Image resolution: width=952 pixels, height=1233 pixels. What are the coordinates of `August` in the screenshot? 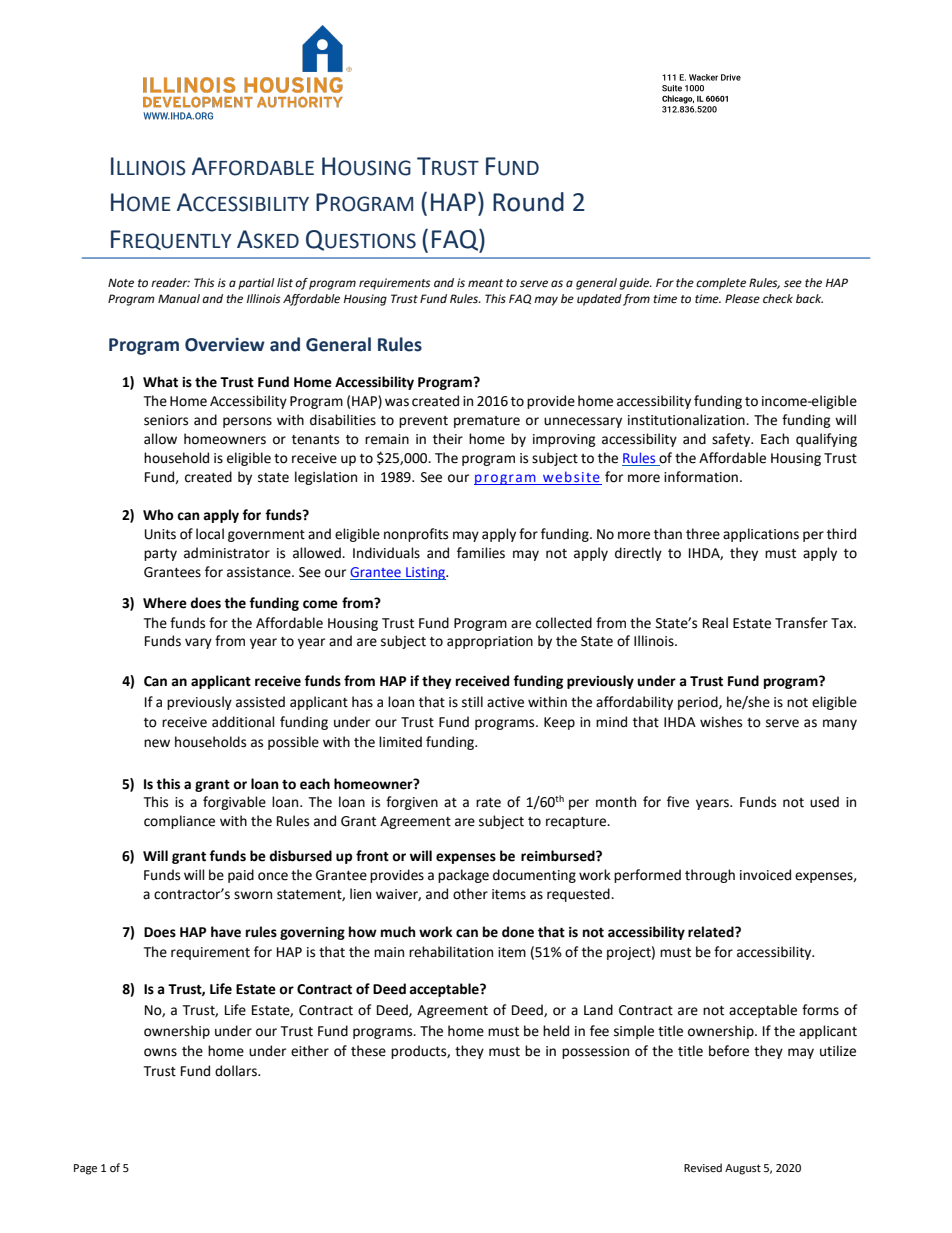 It's located at (743, 1169).
